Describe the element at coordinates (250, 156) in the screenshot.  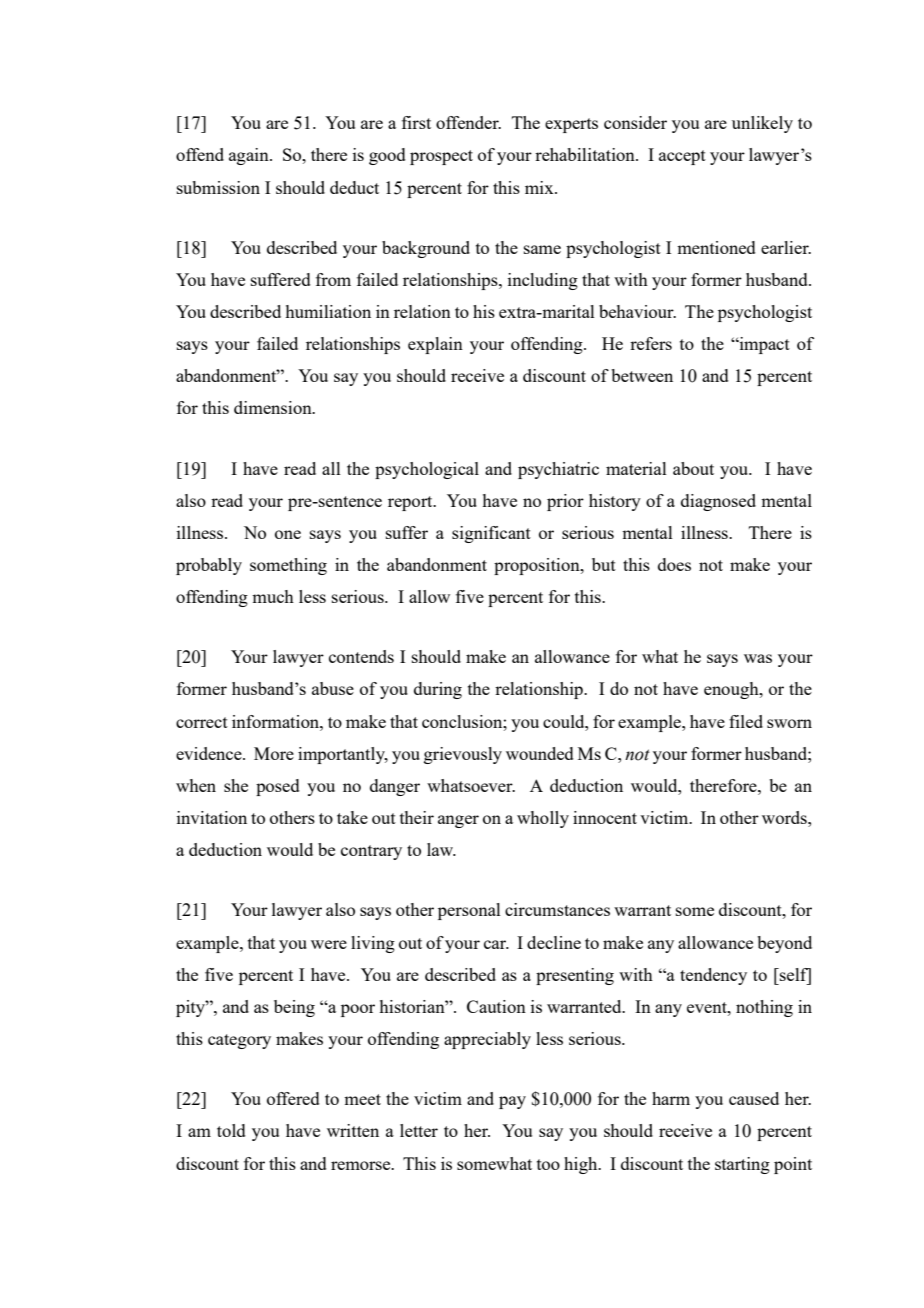
I see `again` at that location.
